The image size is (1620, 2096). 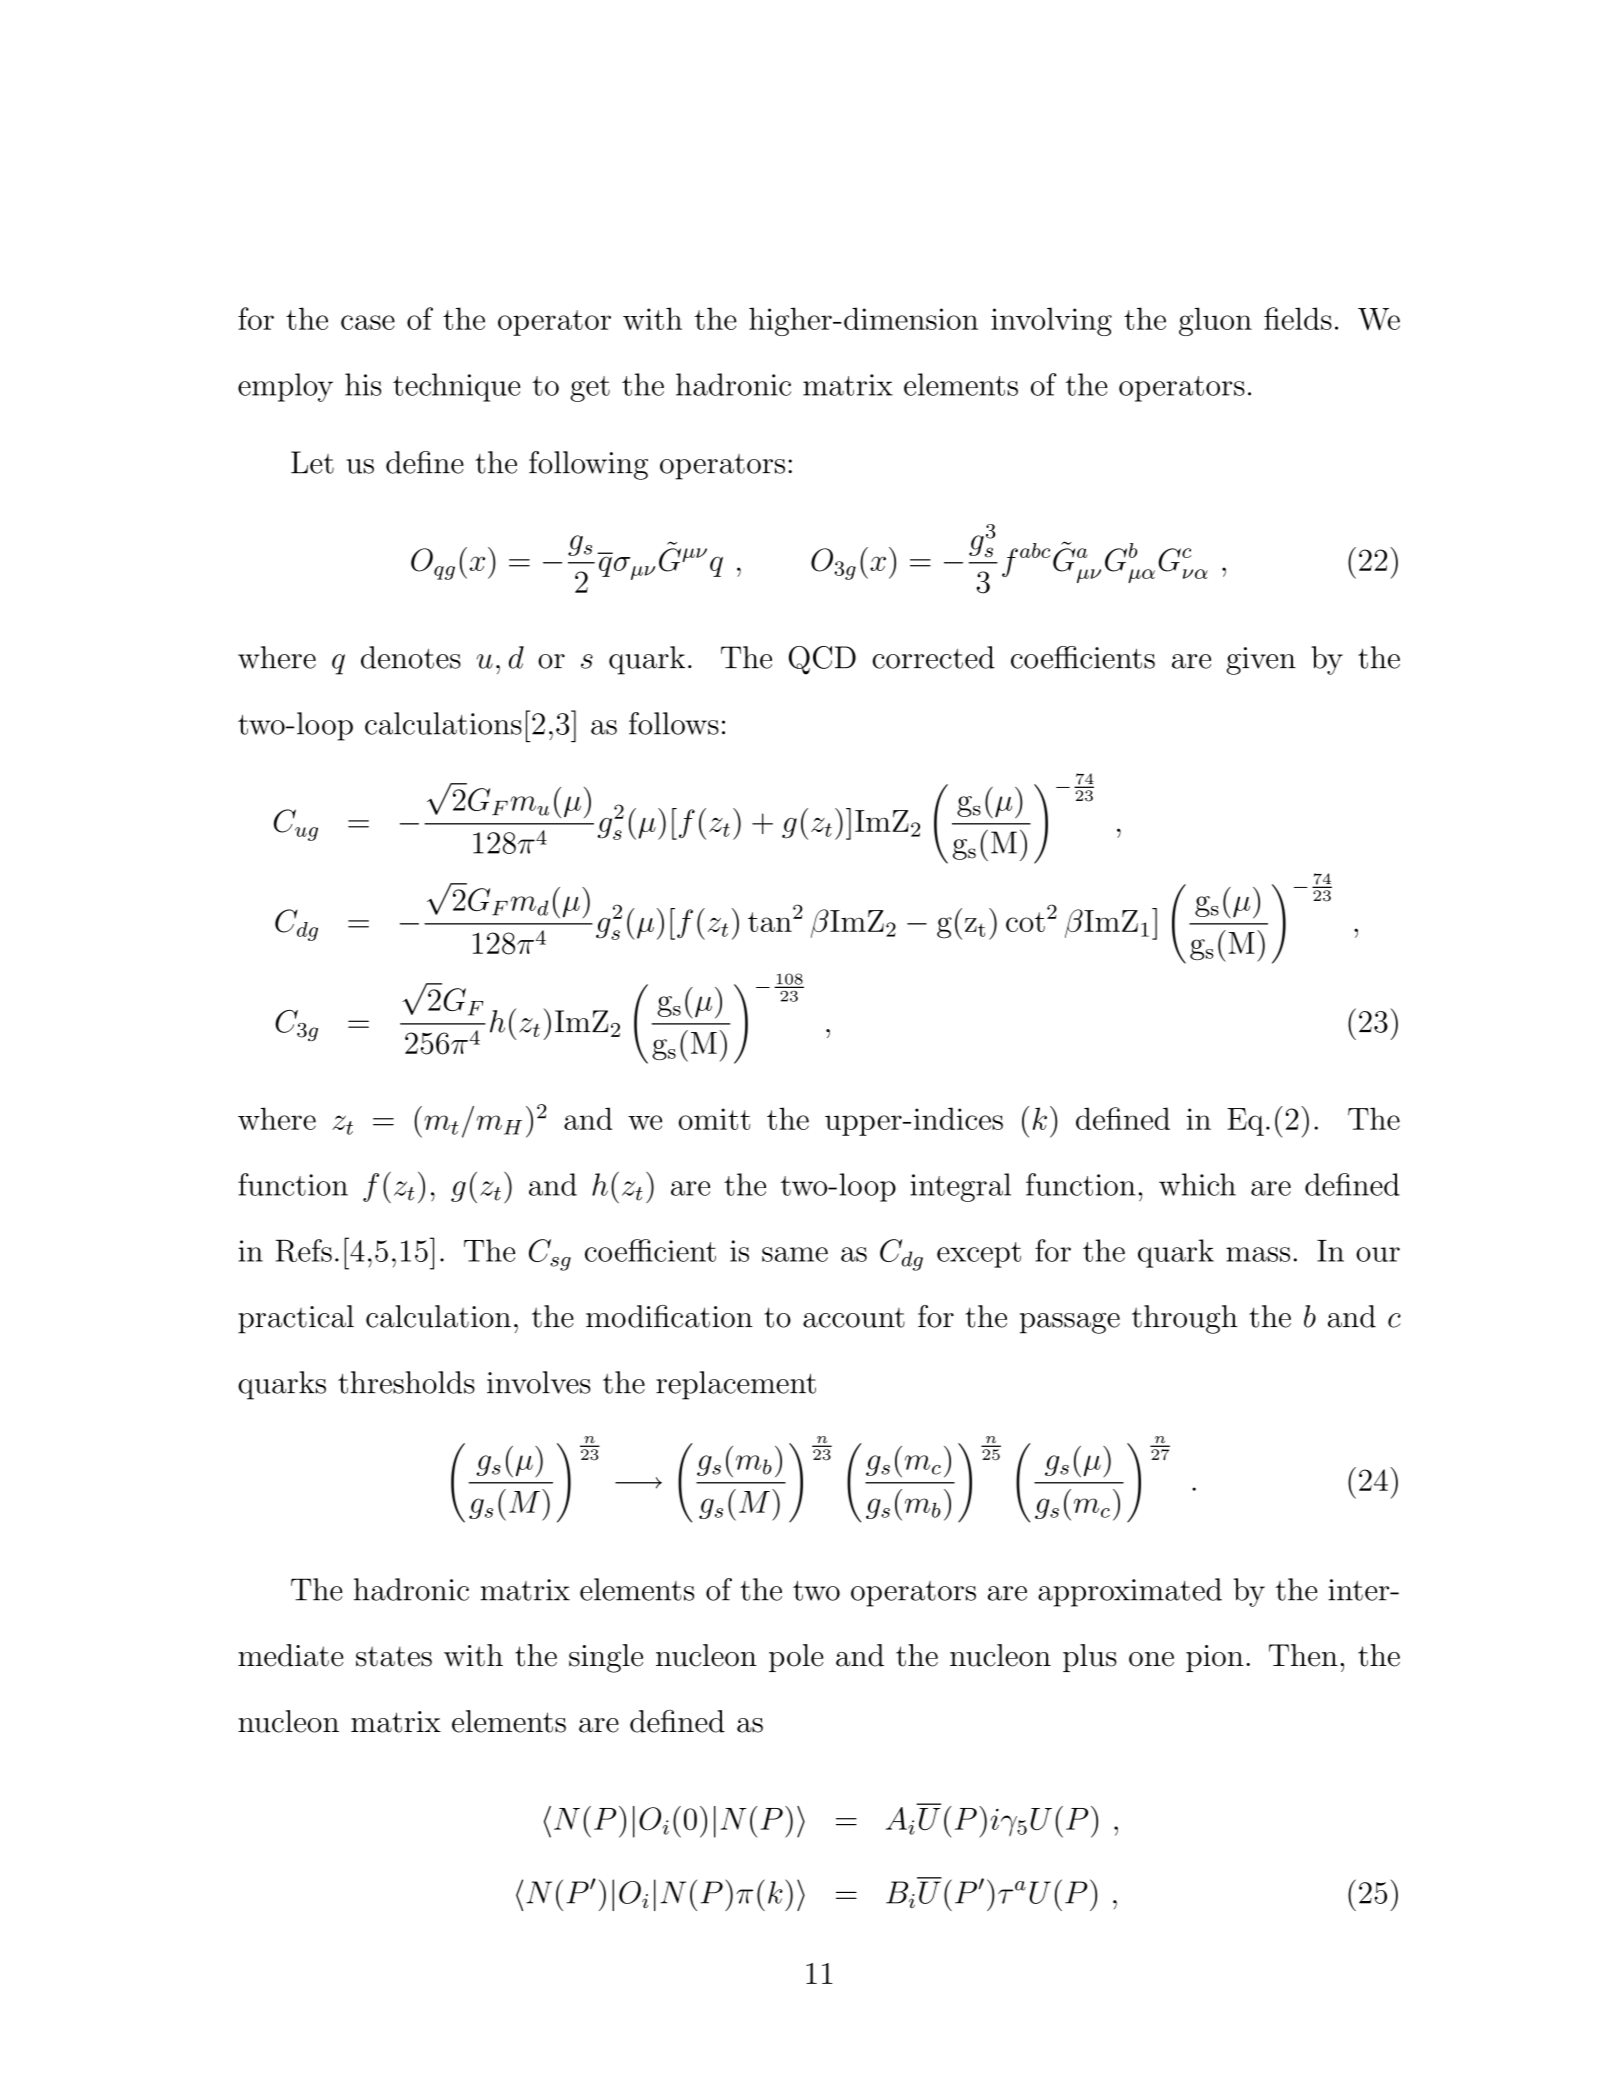 What do you see at coordinates (296, 1319) in the page?
I see `practical` at bounding box center [296, 1319].
